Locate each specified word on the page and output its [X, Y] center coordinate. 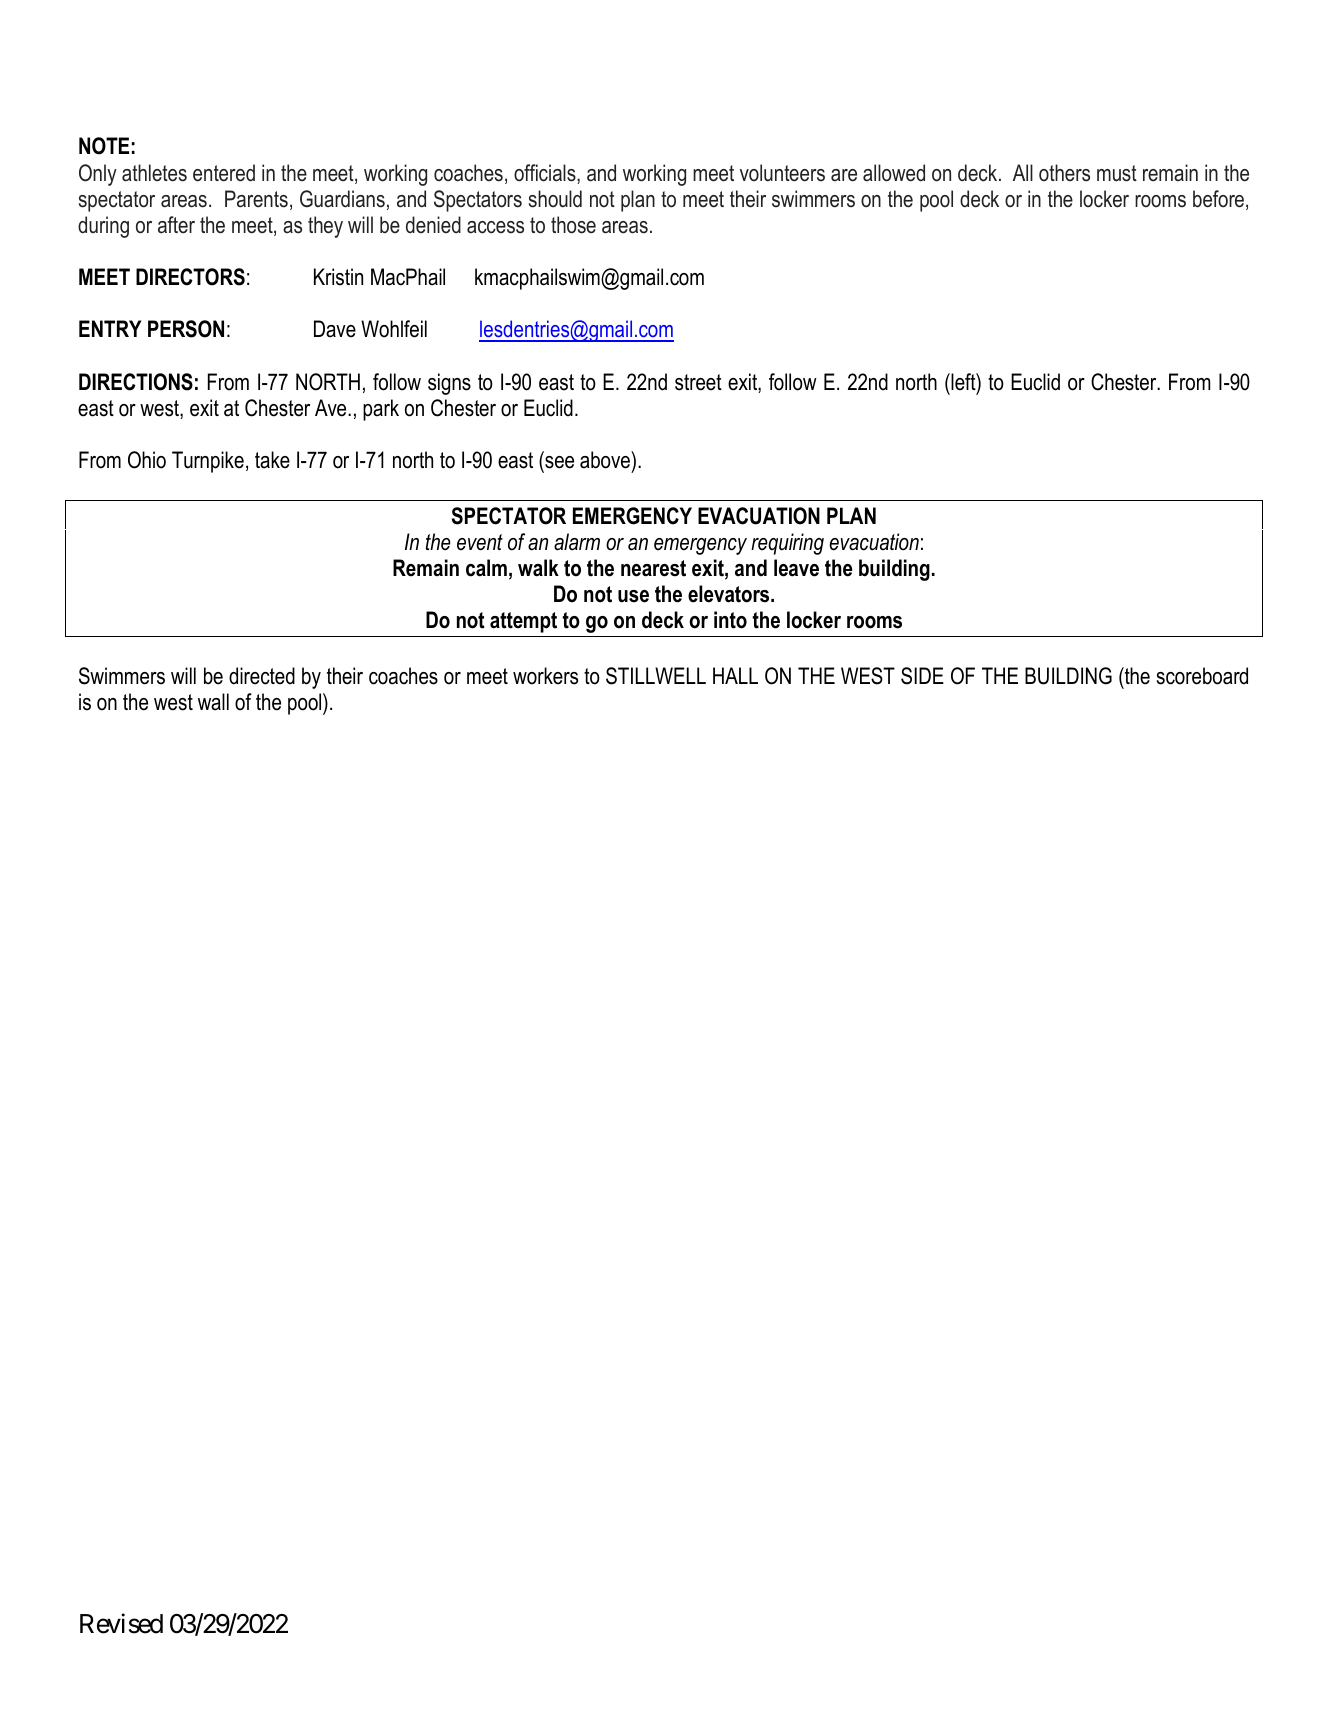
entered [224, 173]
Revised [121, 1623]
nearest [653, 568]
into [730, 620]
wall [213, 702]
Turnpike [208, 462]
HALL [735, 675]
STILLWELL [656, 676]
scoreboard [1202, 676]
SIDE [922, 676]
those [573, 225]
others [1064, 173]
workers [545, 676]
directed [262, 676]
